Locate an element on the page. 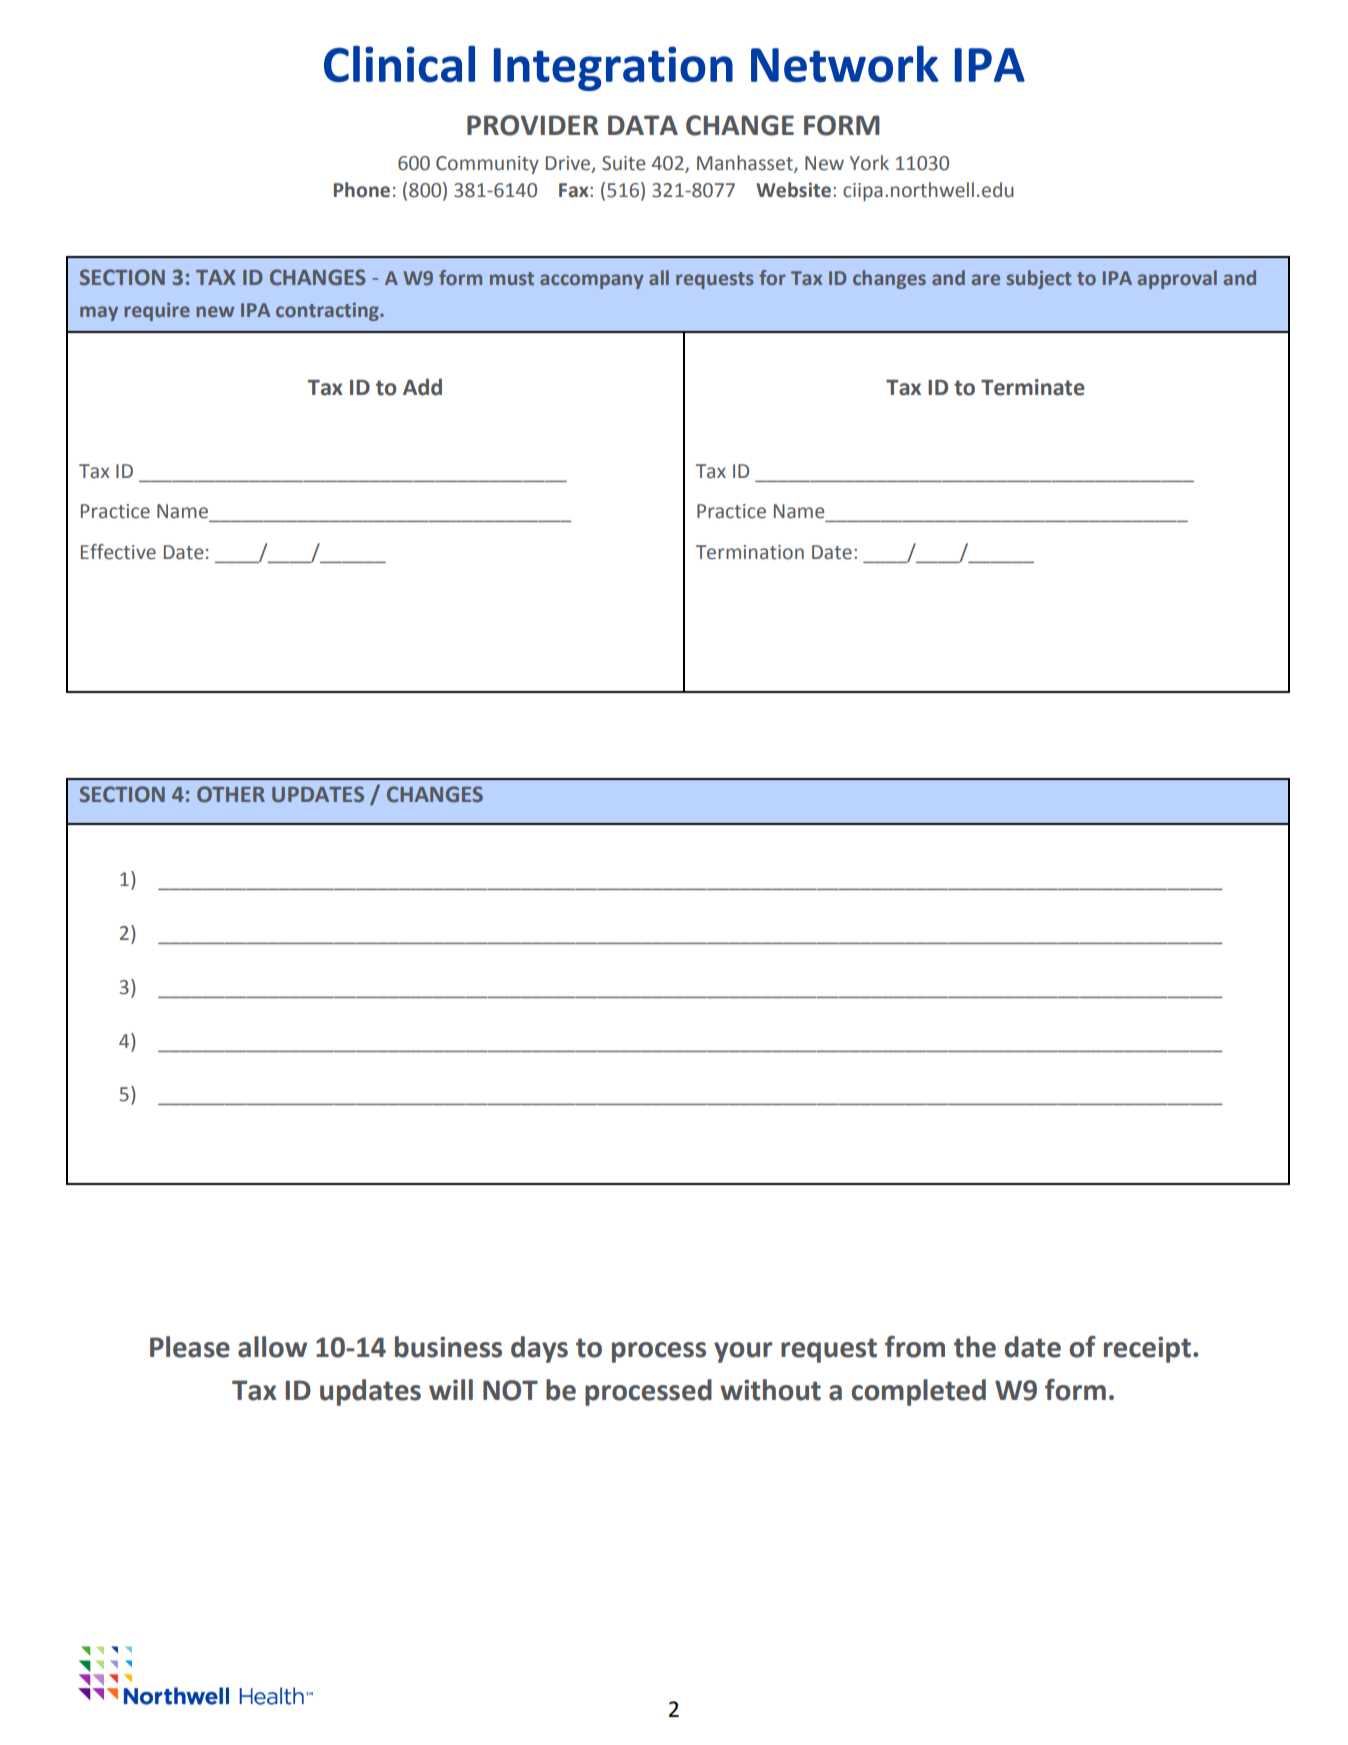  subject is located at coordinates (1039, 279).
